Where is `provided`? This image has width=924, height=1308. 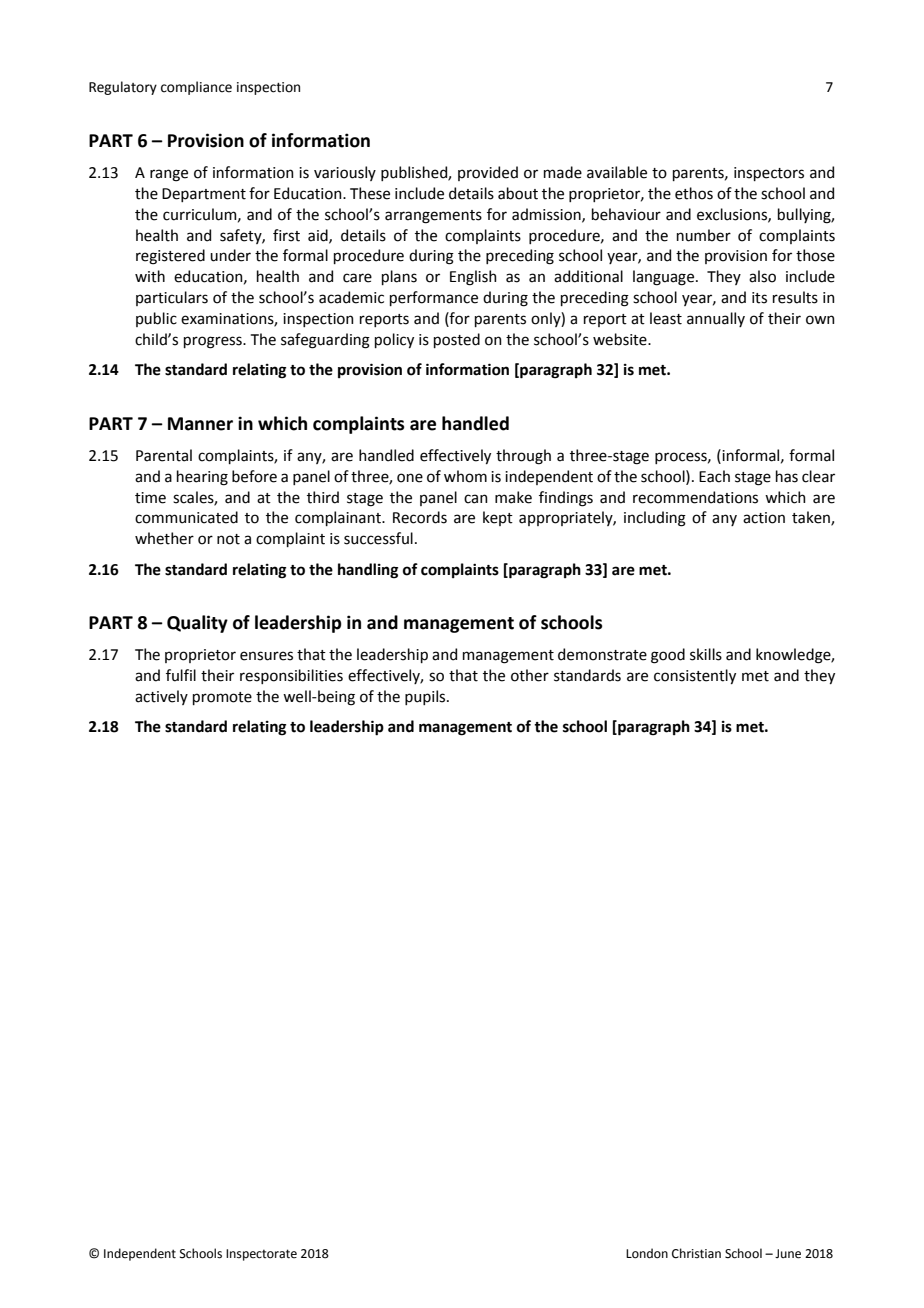
provided is located at coordinates (488, 173).
